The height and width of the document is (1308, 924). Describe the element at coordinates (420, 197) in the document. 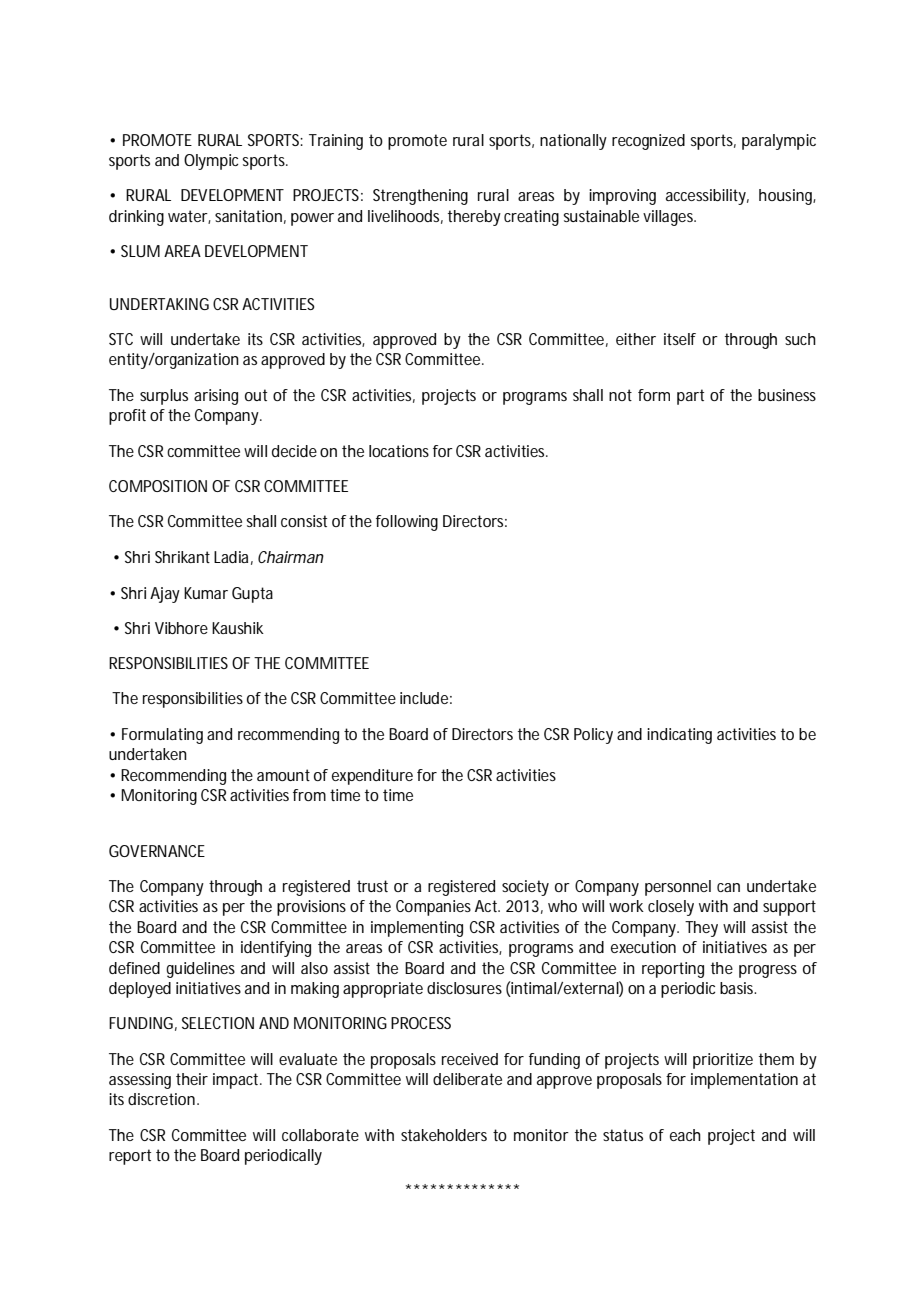

I see `Strengthening` at that location.
